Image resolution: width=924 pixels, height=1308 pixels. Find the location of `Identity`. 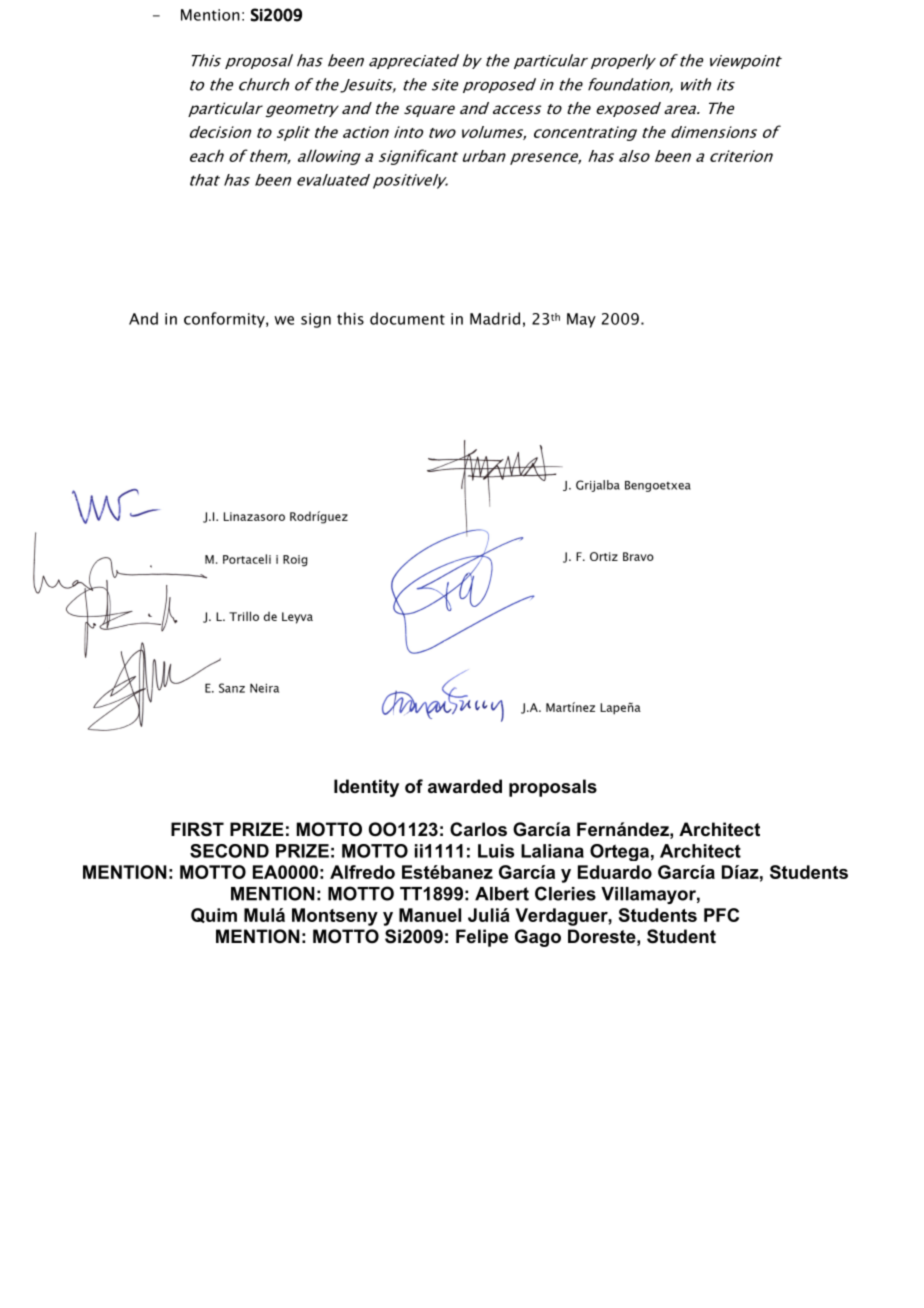

Identity is located at coordinates (366, 788).
